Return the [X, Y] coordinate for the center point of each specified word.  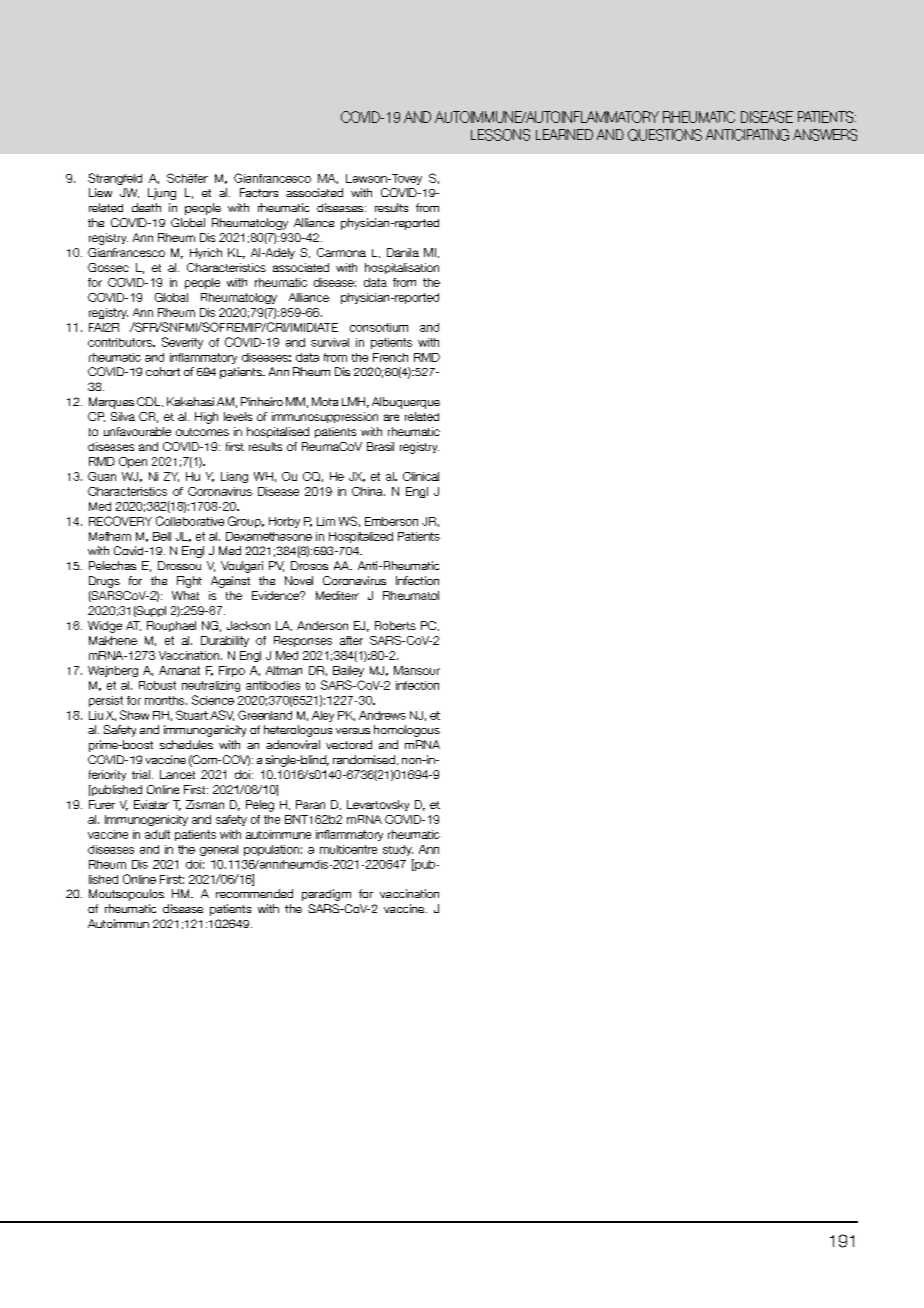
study [398, 850]
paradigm [326, 895]
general [219, 850]
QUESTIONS [665, 135]
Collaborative [190, 521]
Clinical [421, 476]
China [368, 491]
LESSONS [500, 135]
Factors [259, 192]
